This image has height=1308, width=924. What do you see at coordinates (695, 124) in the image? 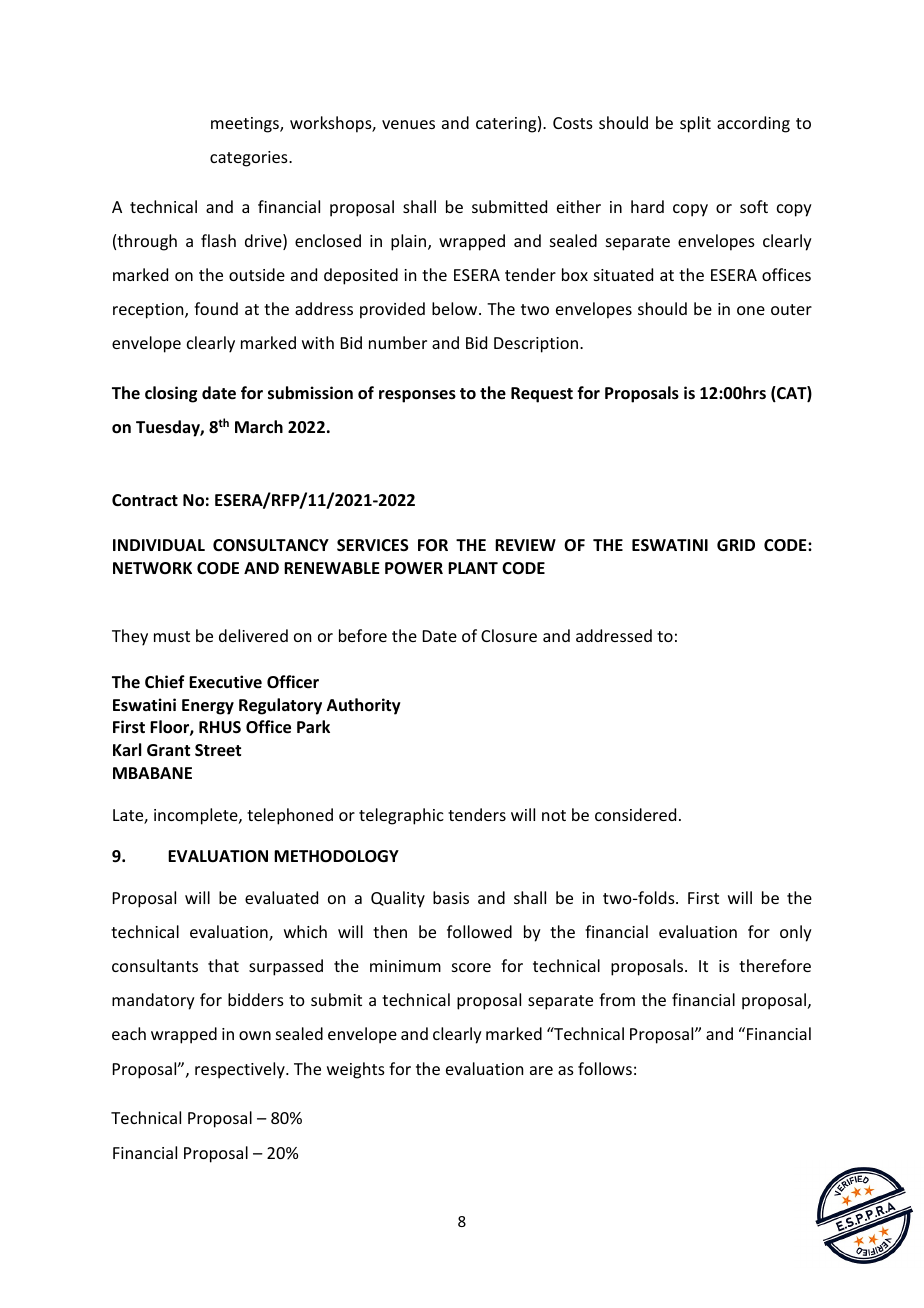
I see `split` at bounding box center [695, 124].
